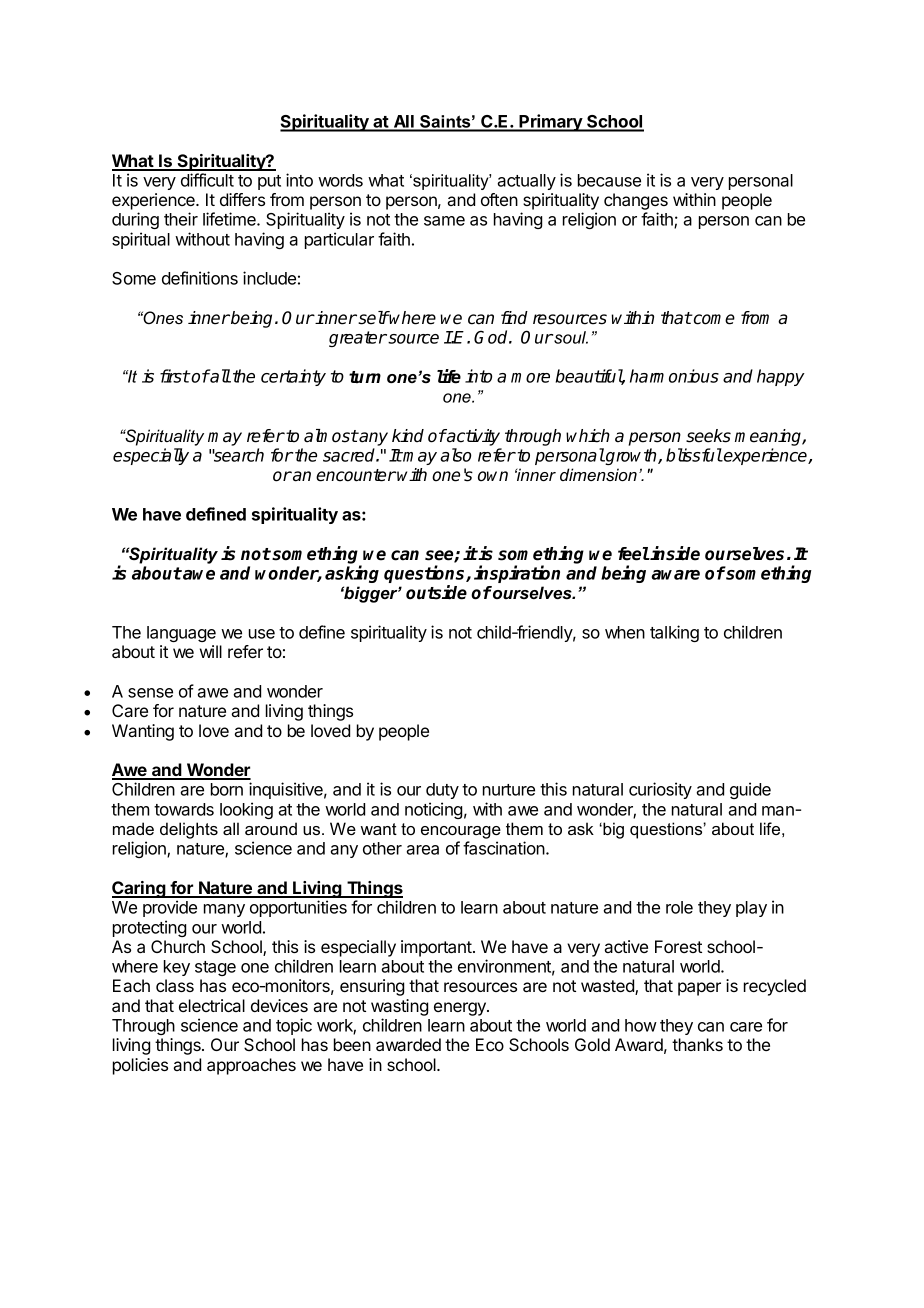 Image resolution: width=924 pixels, height=1308 pixels. Describe the element at coordinates (636, 203) in the image. I see `changes` at that location.
